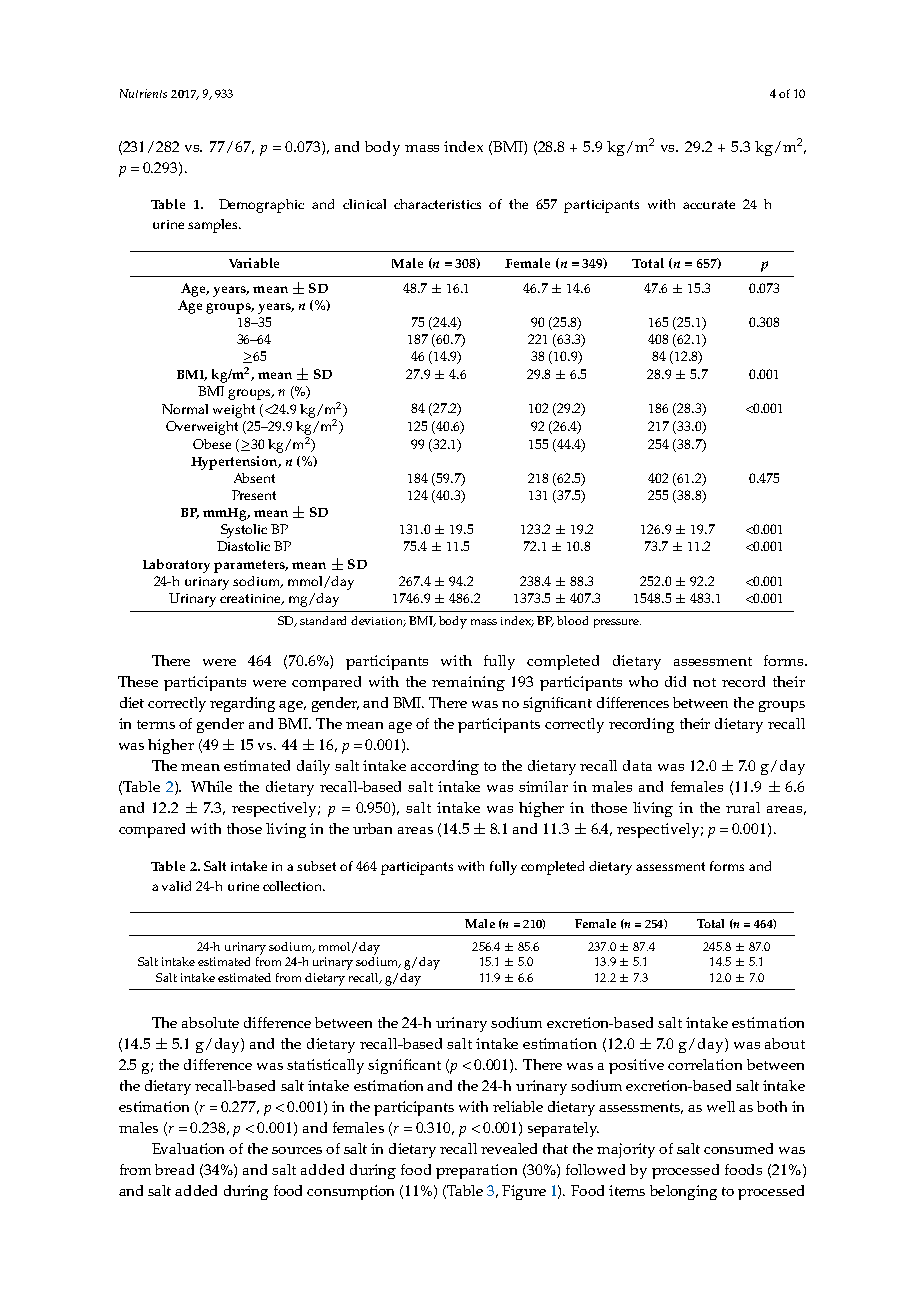 This screenshot has height=1308, width=924. Describe the element at coordinates (176, 886) in the screenshot. I see `valid` at that location.
